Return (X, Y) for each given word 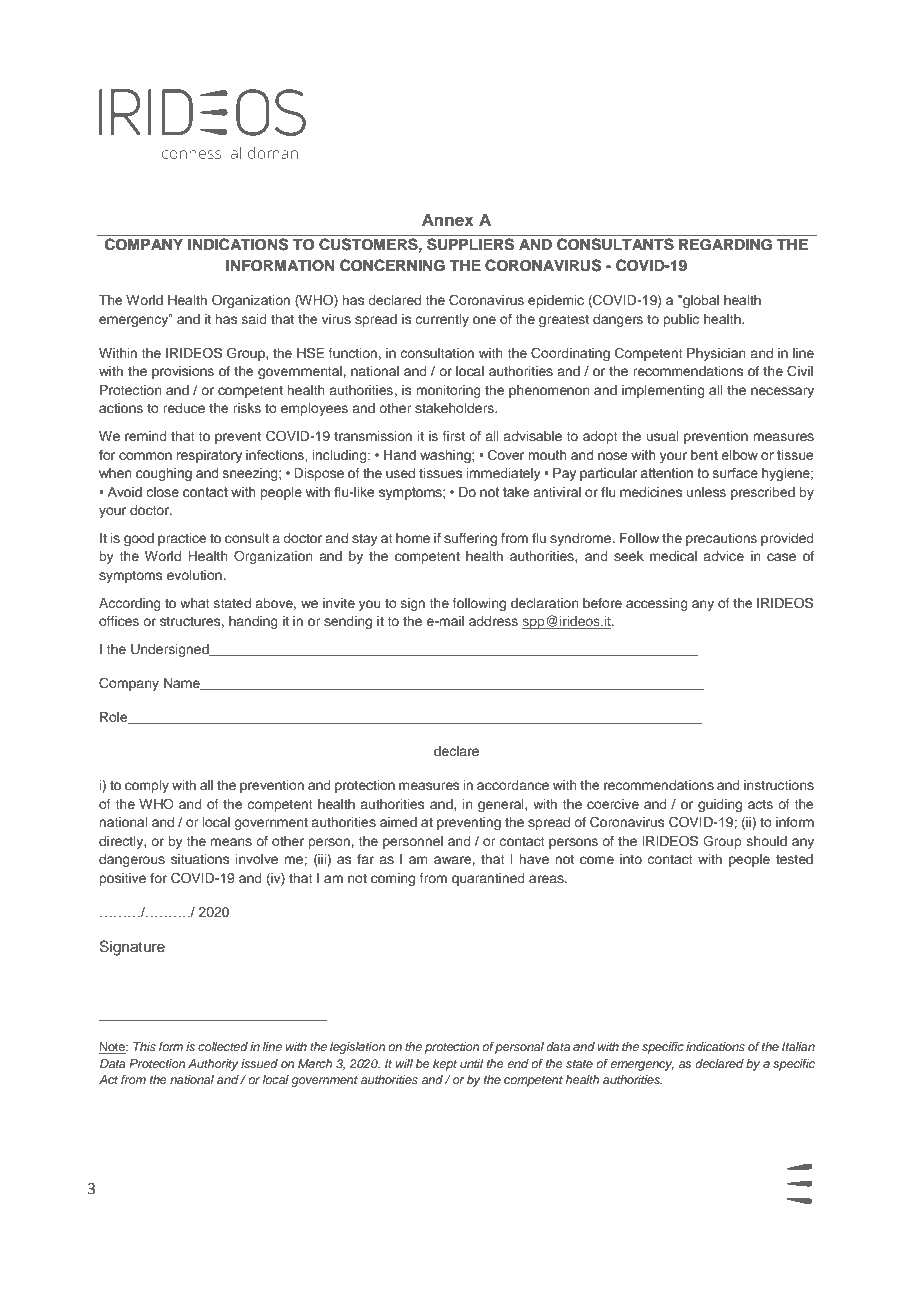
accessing (657, 604)
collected (223, 1046)
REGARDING (725, 245)
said (254, 319)
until (471, 1063)
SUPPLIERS (470, 244)
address (493, 621)
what (195, 603)
